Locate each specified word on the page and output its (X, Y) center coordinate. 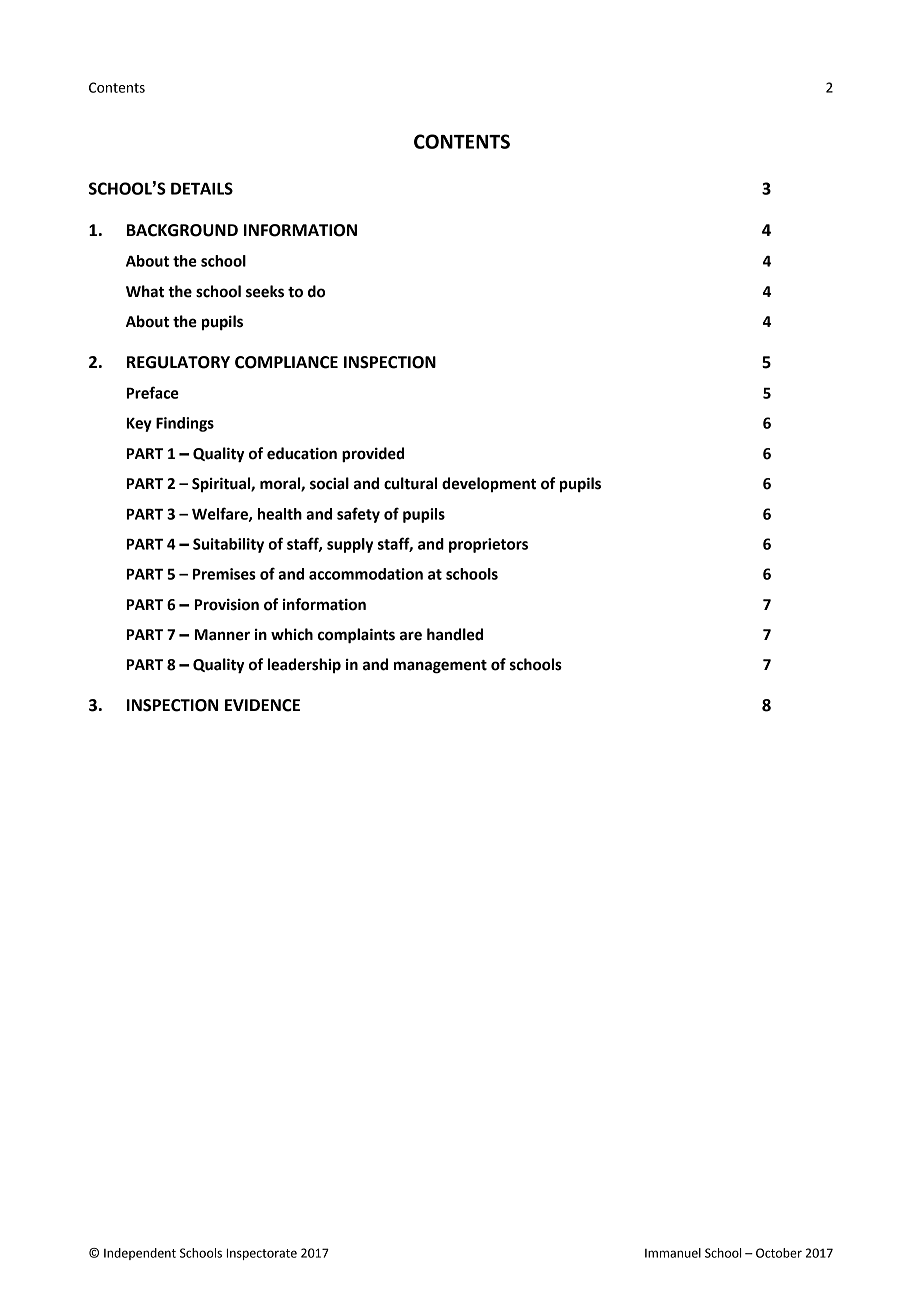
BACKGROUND (182, 230)
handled (455, 634)
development (489, 484)
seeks (265, 291)
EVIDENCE (262, 705)
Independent (140, 1254)
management (440, 667)
